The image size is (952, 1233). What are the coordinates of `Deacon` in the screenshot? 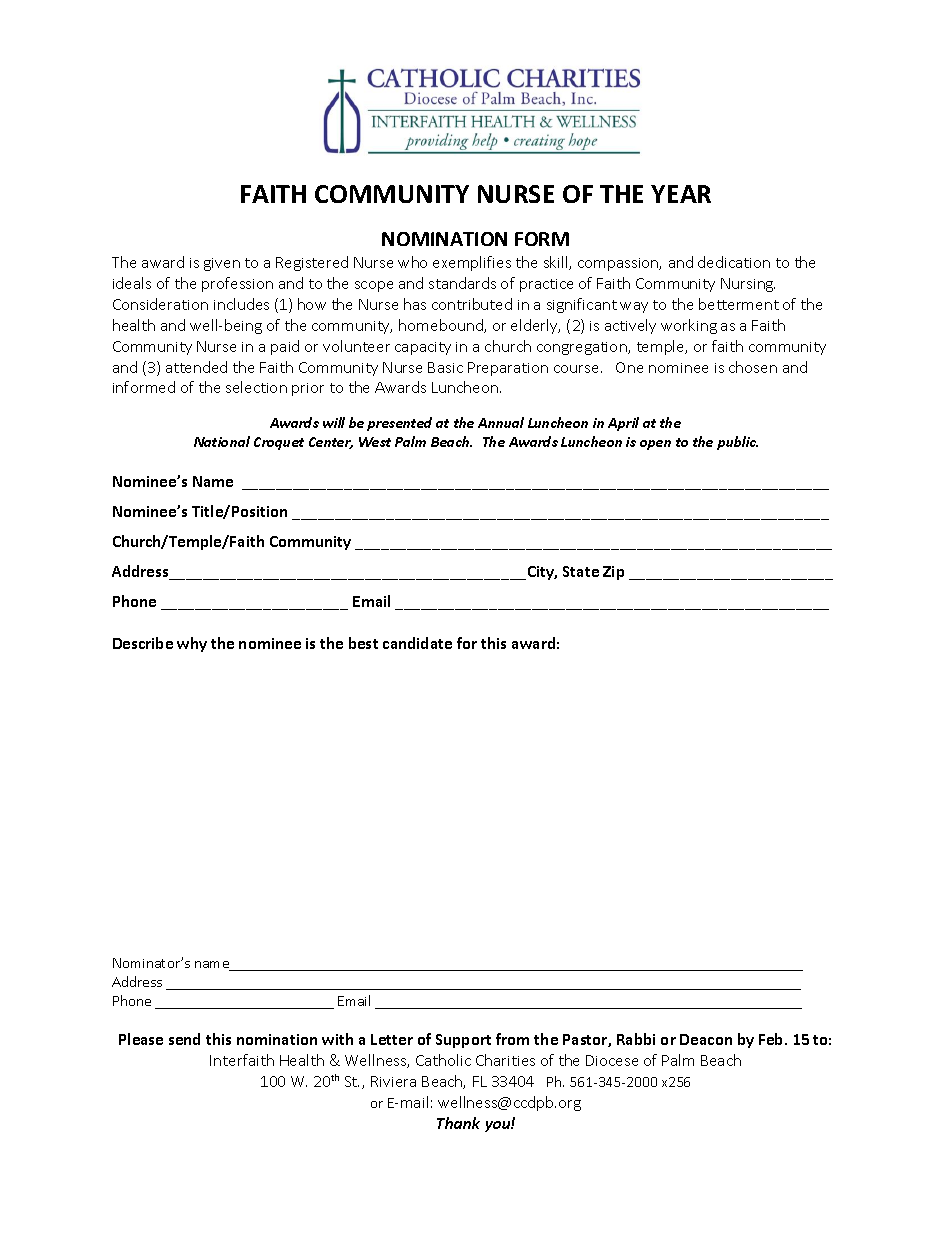 It's located at (706, 1039).
